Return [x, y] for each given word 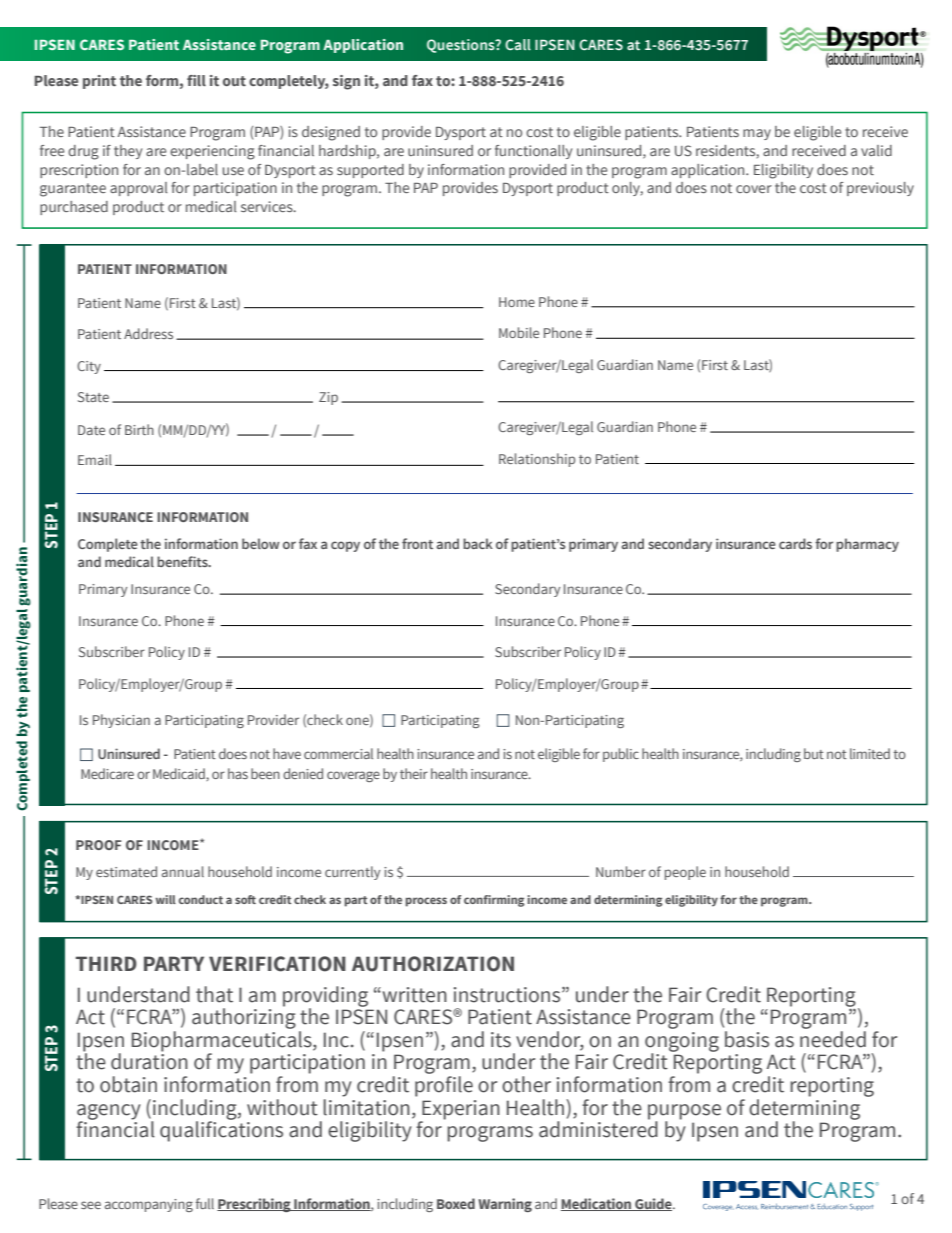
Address [148, 333]
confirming [494, 901]
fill [196, 80]
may [757, 134]
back [478, 543]
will [165, 899]
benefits [183, 561]
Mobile [519, 332]
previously [880, 189]
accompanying [149, 1205]
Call [518, 44]
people [685, 873]
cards [795, 543]
